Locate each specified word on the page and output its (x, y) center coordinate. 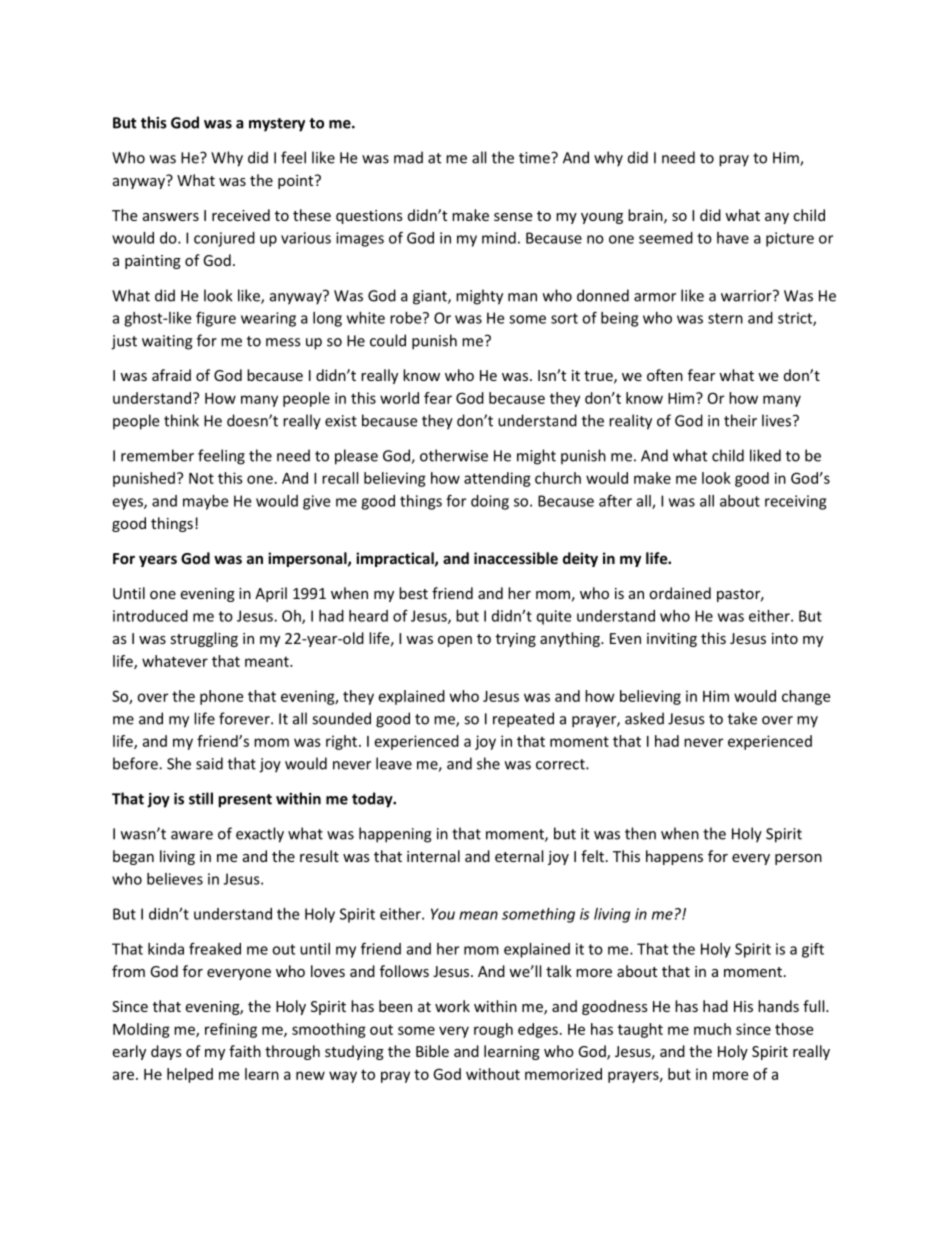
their (740, 420)
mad (408, 157)
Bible (432, 1051)
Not (201, 478)
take (742, 718)
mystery (277, 125)
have (733, 238)
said (209, 763)
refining (231, 1030)
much (712, 1029)
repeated (523, 720)
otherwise (454, 455)
